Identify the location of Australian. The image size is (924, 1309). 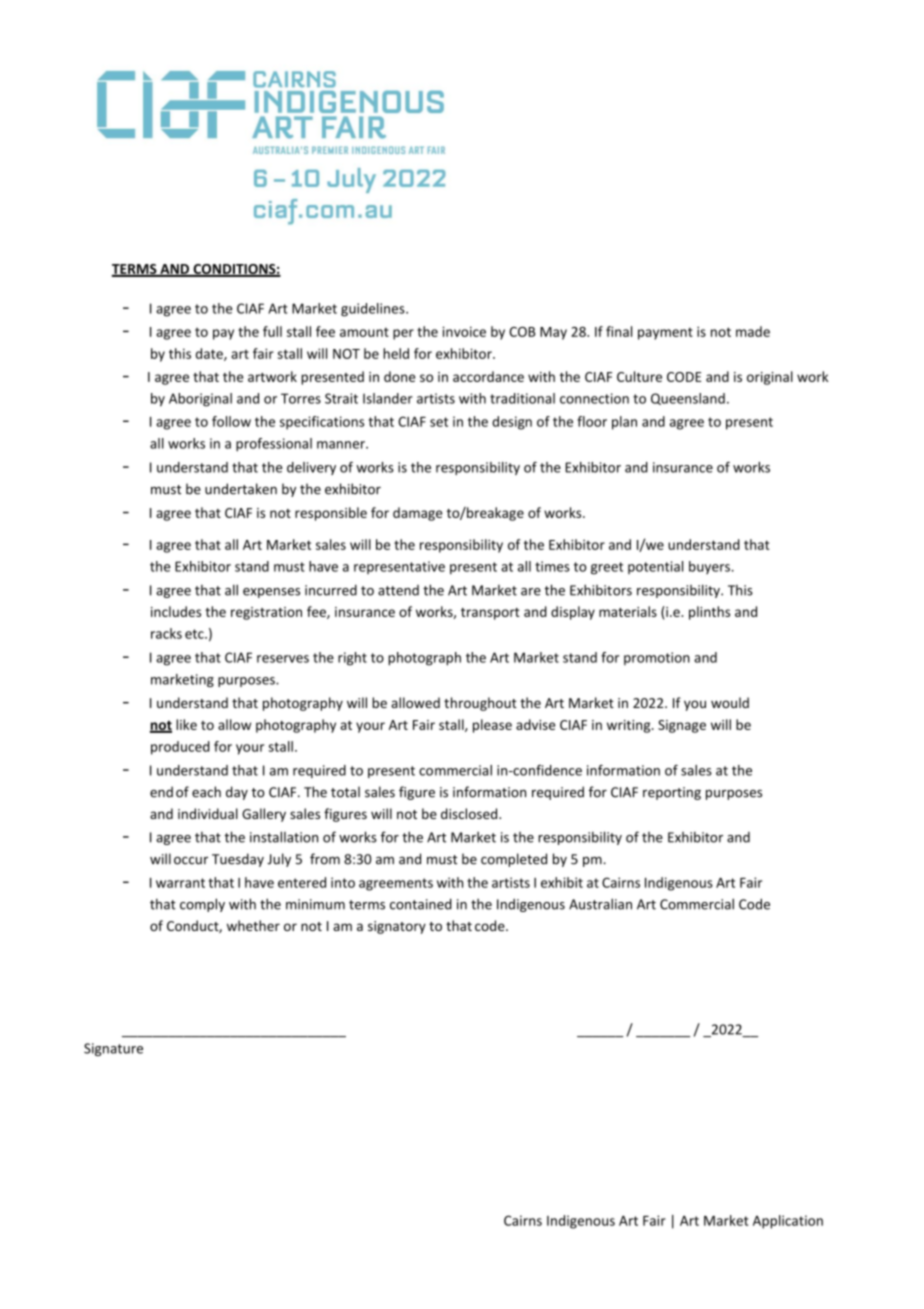
(600, 904).
